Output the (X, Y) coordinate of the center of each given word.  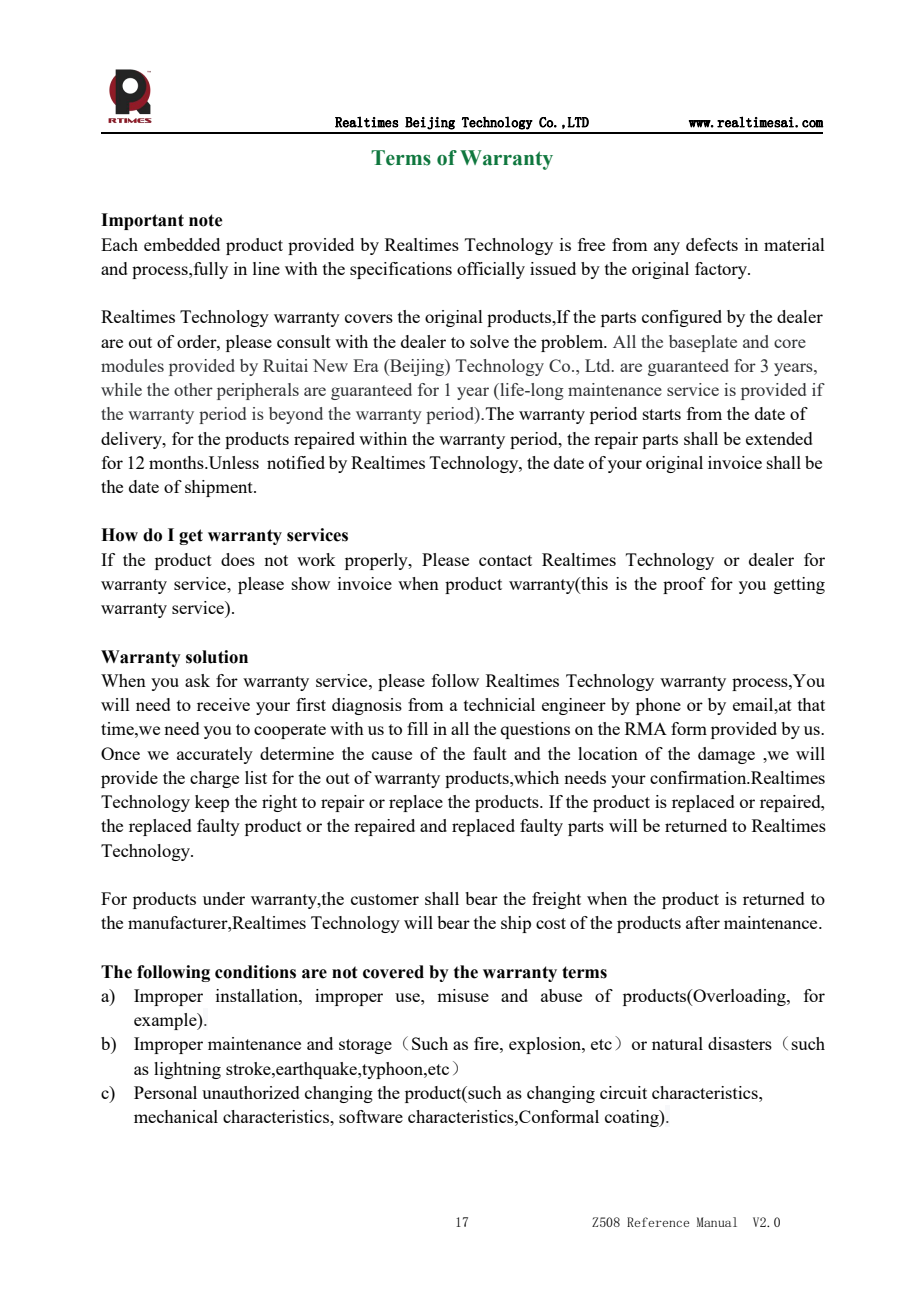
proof (684, 585)
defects (712, 244)
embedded (182, 244)
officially (491, 270)
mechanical (176, 1116)
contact (505, 560)
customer (385, 899)
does (238, 559)
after (703, 922)
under (224, 898)
